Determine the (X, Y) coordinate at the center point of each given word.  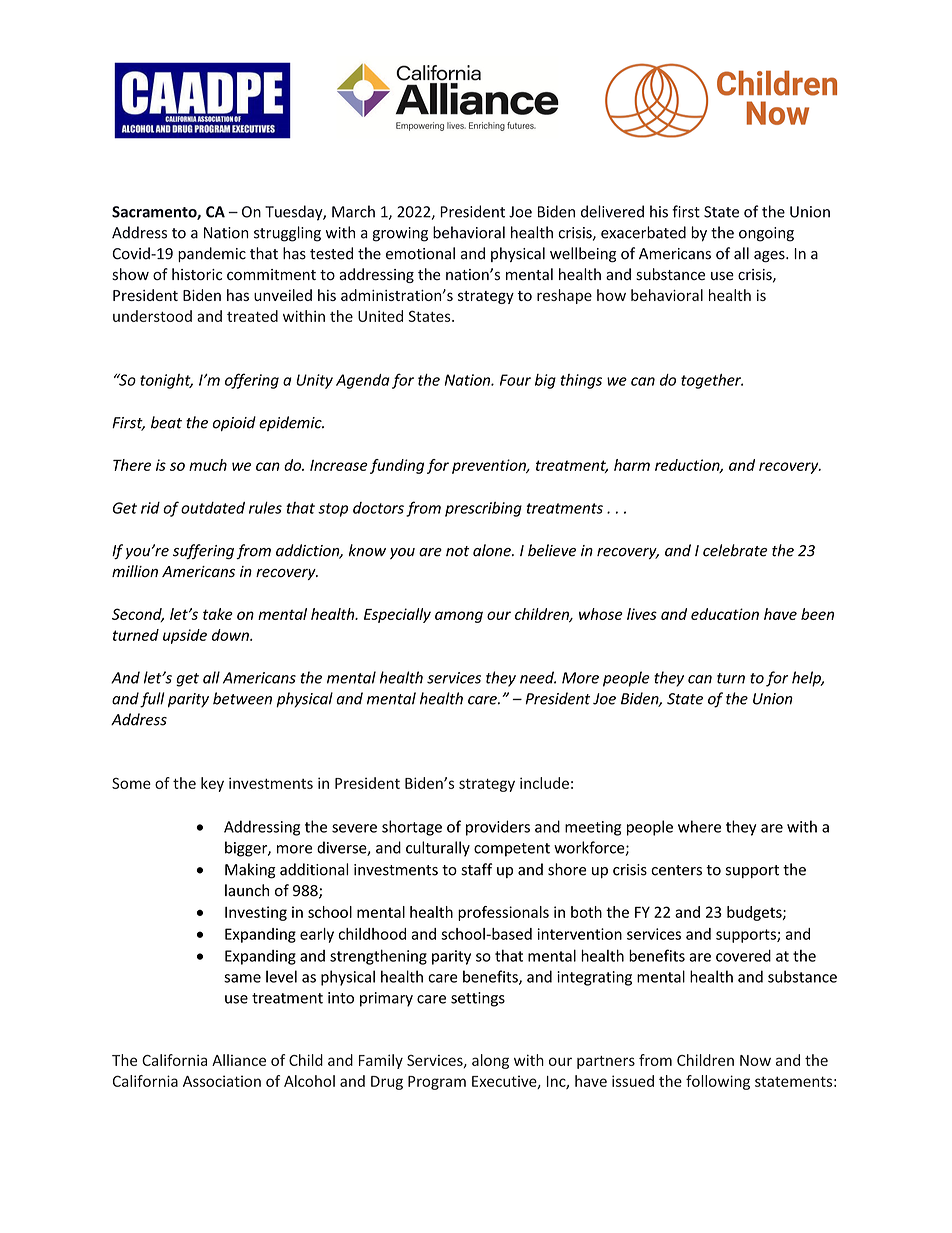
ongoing (766, 234)
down (231, 635)
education (725, 614)
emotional (420, 253)
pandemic (212, 254)
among (459, 617)
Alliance (239, 1060)
